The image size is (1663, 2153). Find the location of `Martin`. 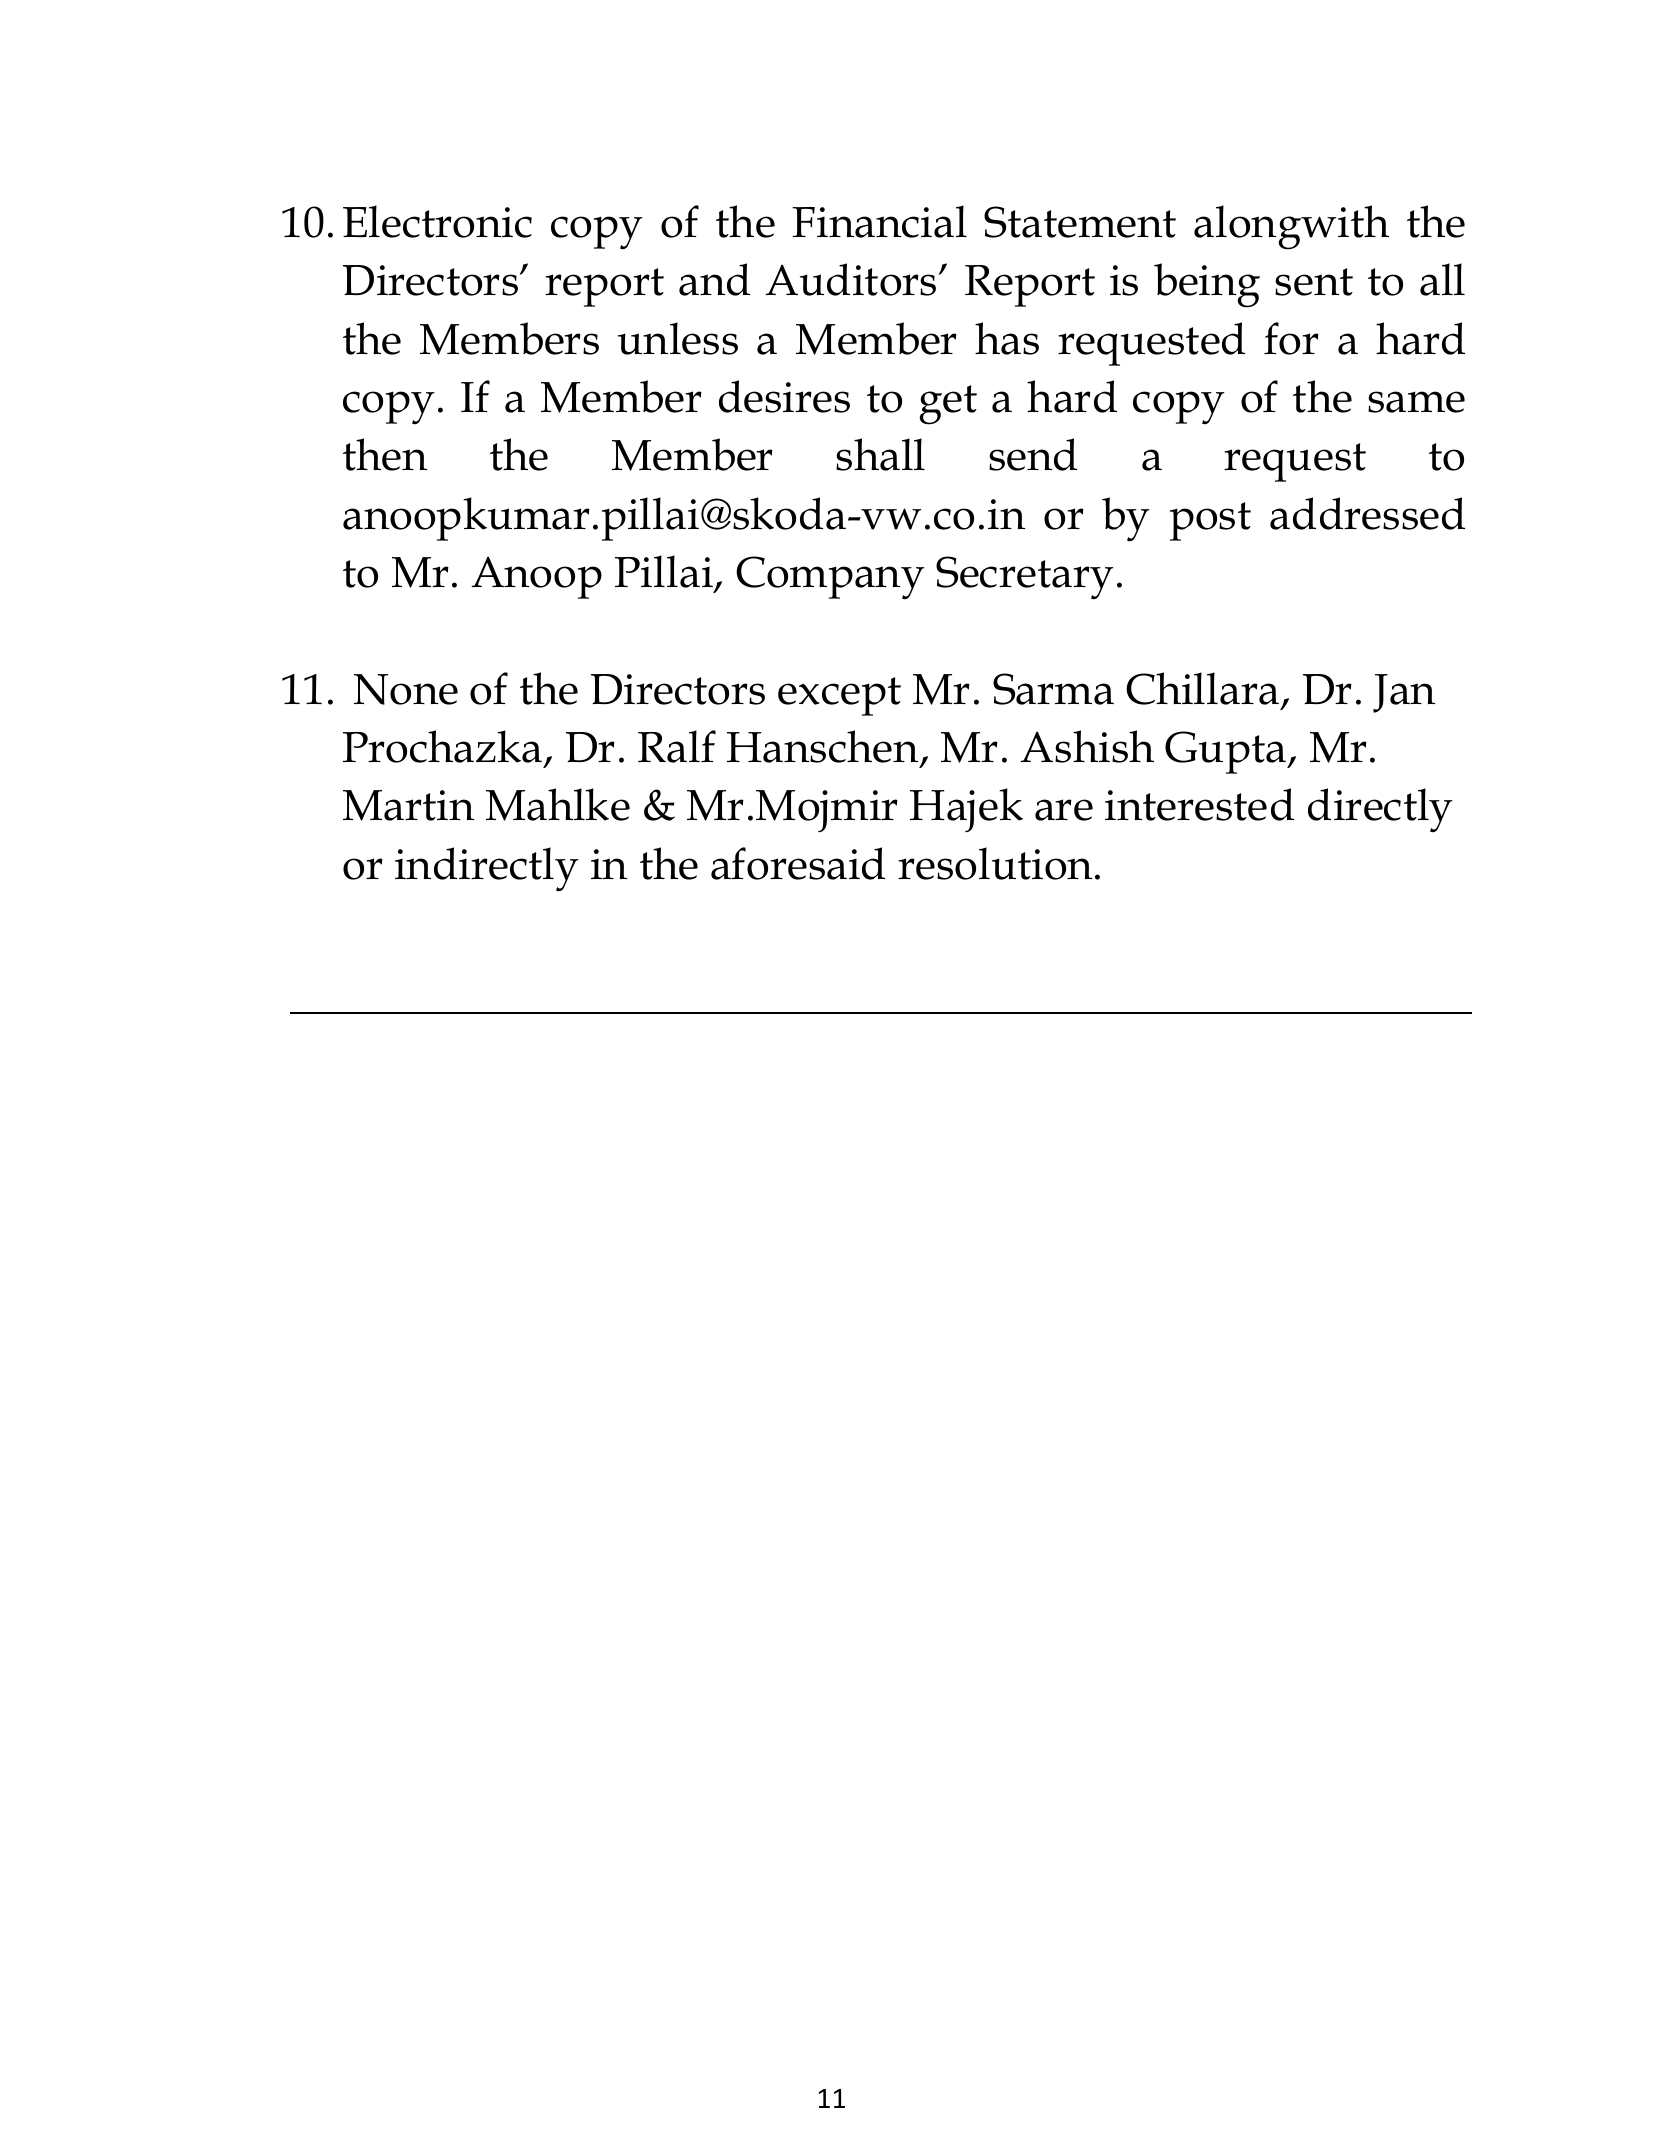

Martin is located at coordinates (408, 805).
